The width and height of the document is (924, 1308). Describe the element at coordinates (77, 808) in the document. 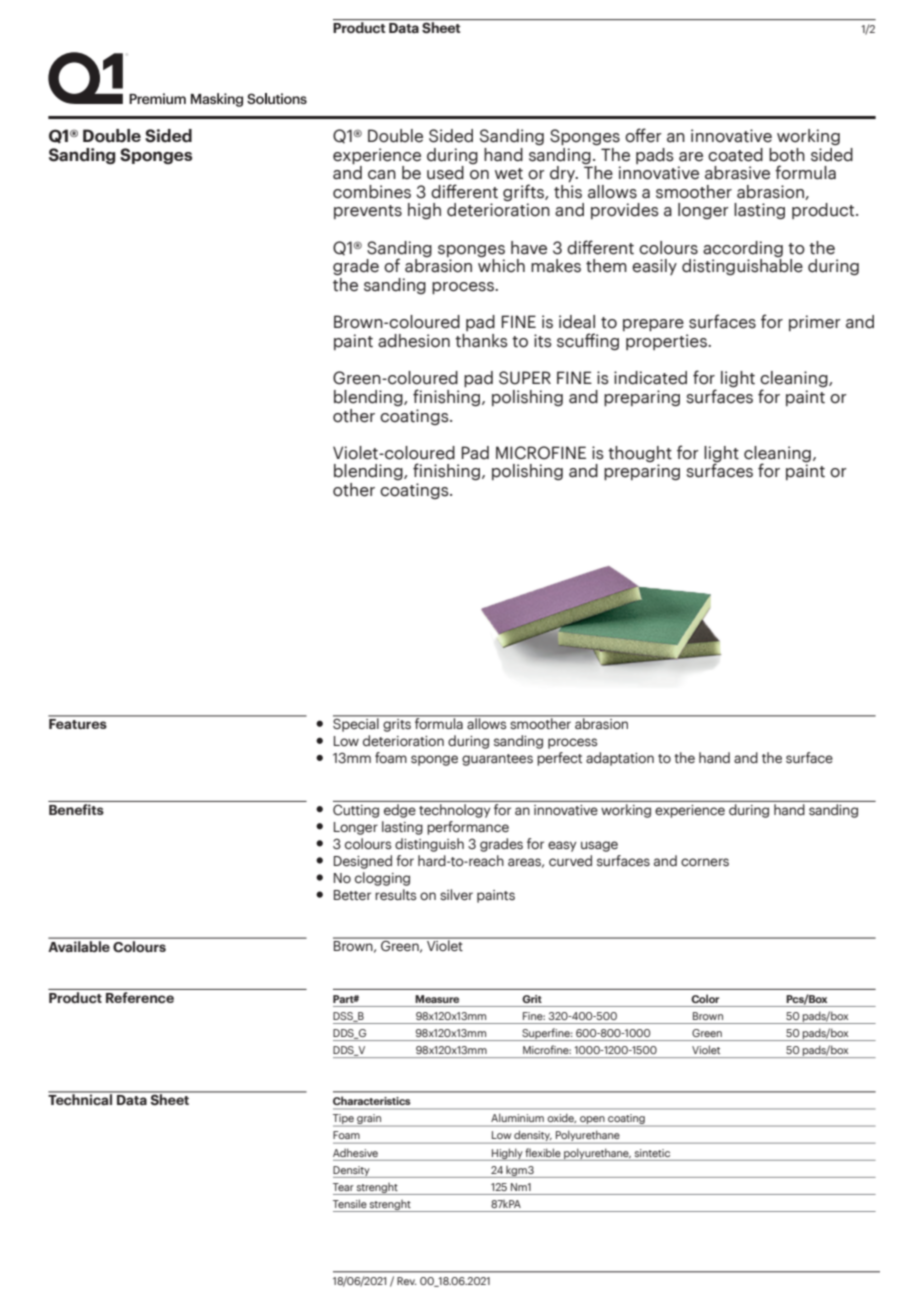

I see `Benefits` at that location.
